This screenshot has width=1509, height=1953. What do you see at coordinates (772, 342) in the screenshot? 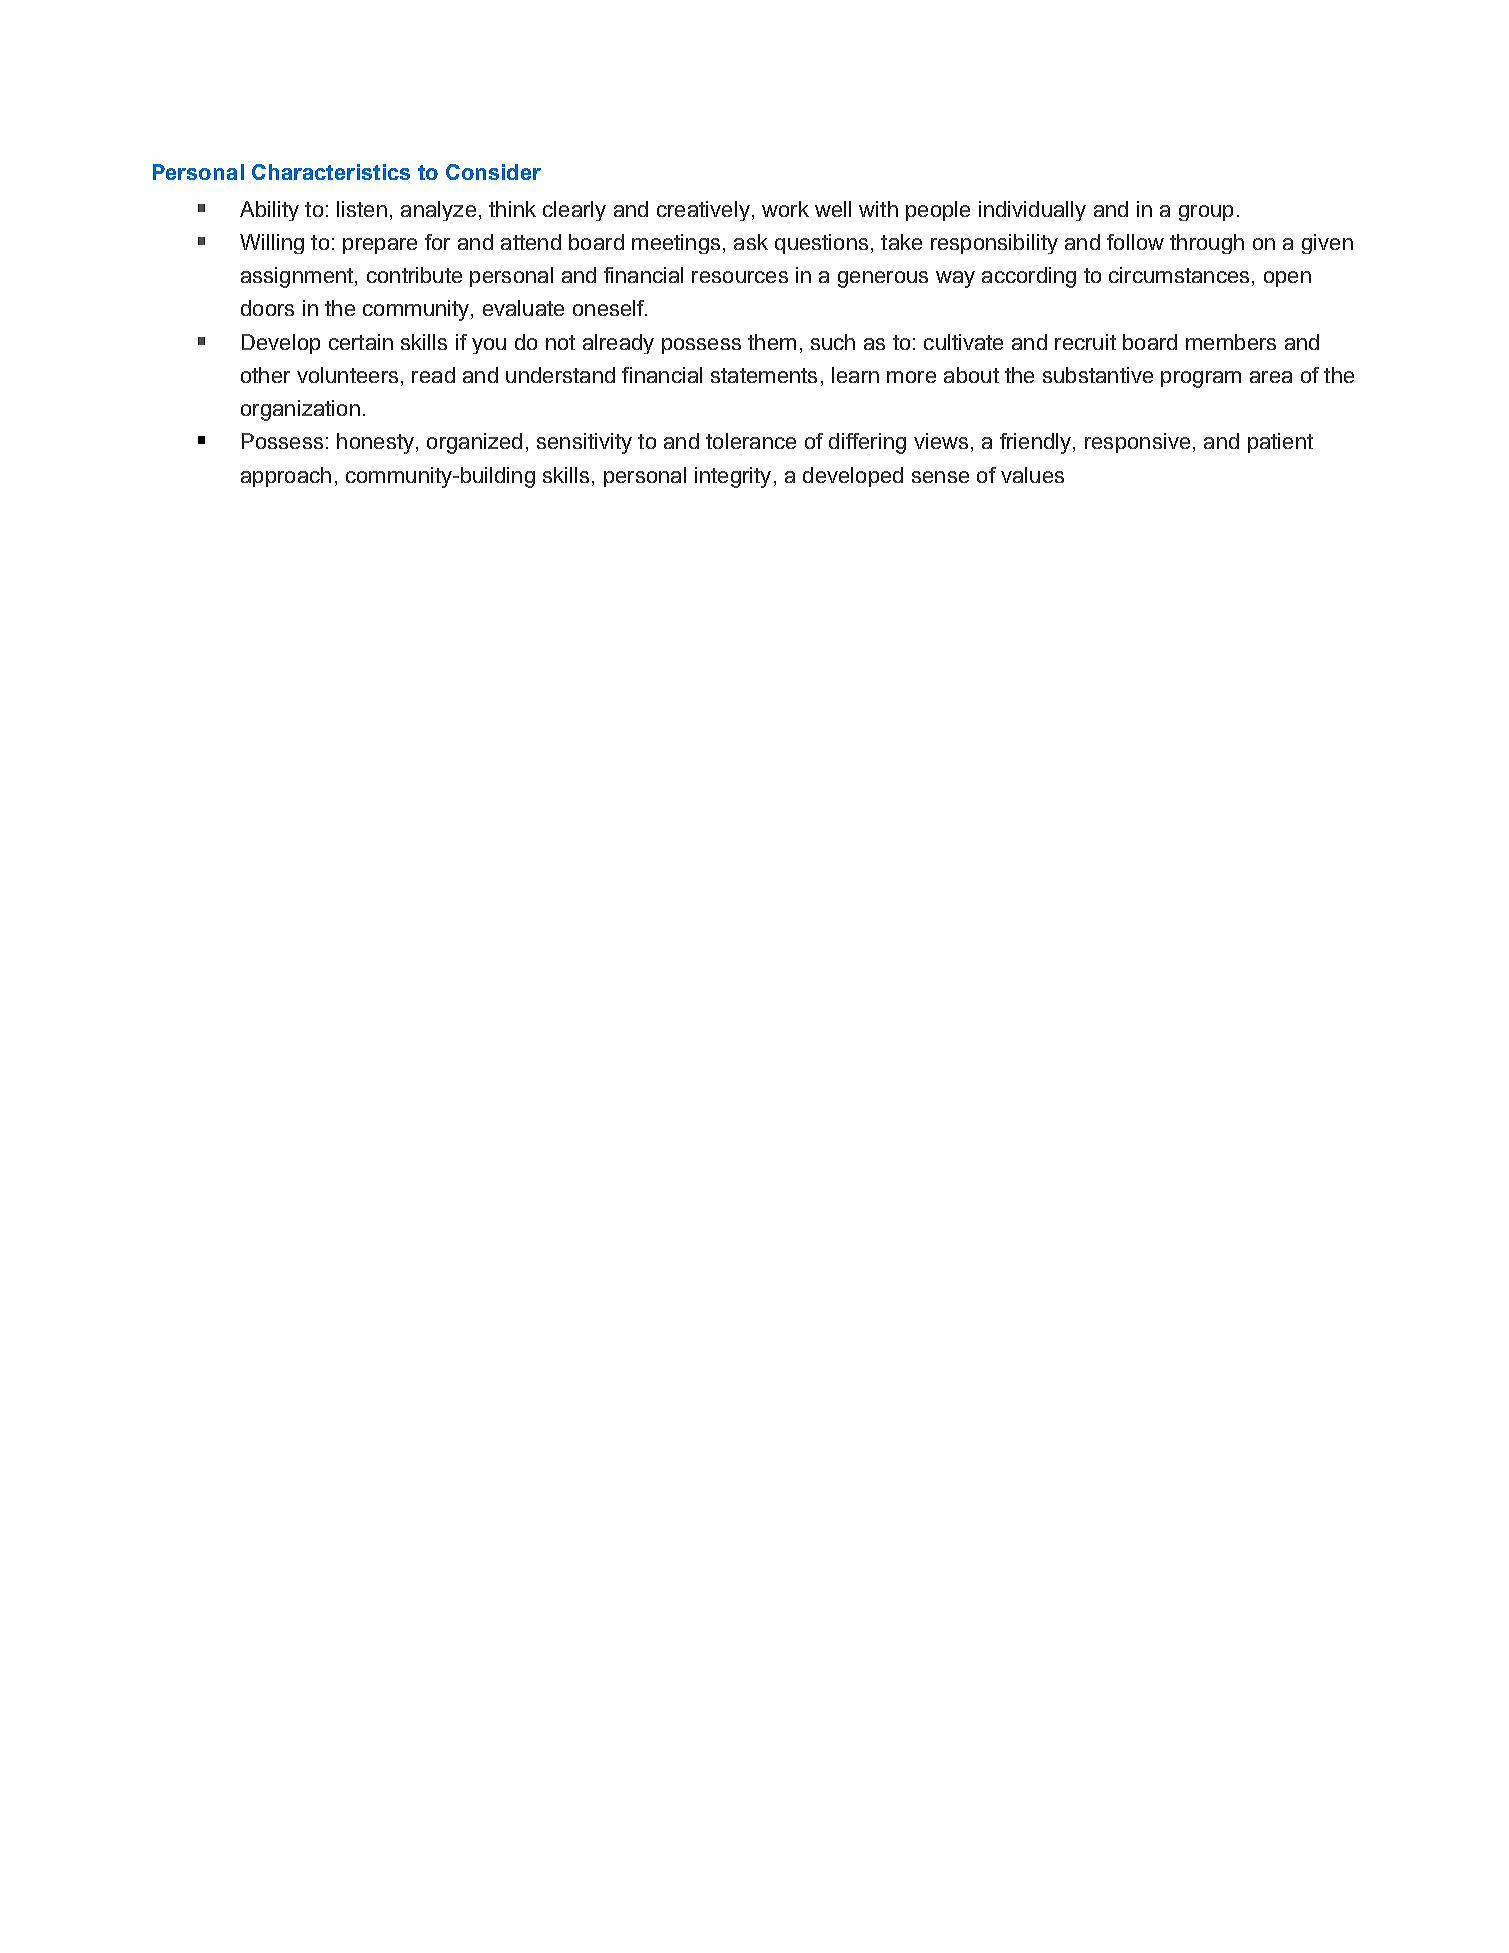
I see `them` at bounding box center [772, 342].
